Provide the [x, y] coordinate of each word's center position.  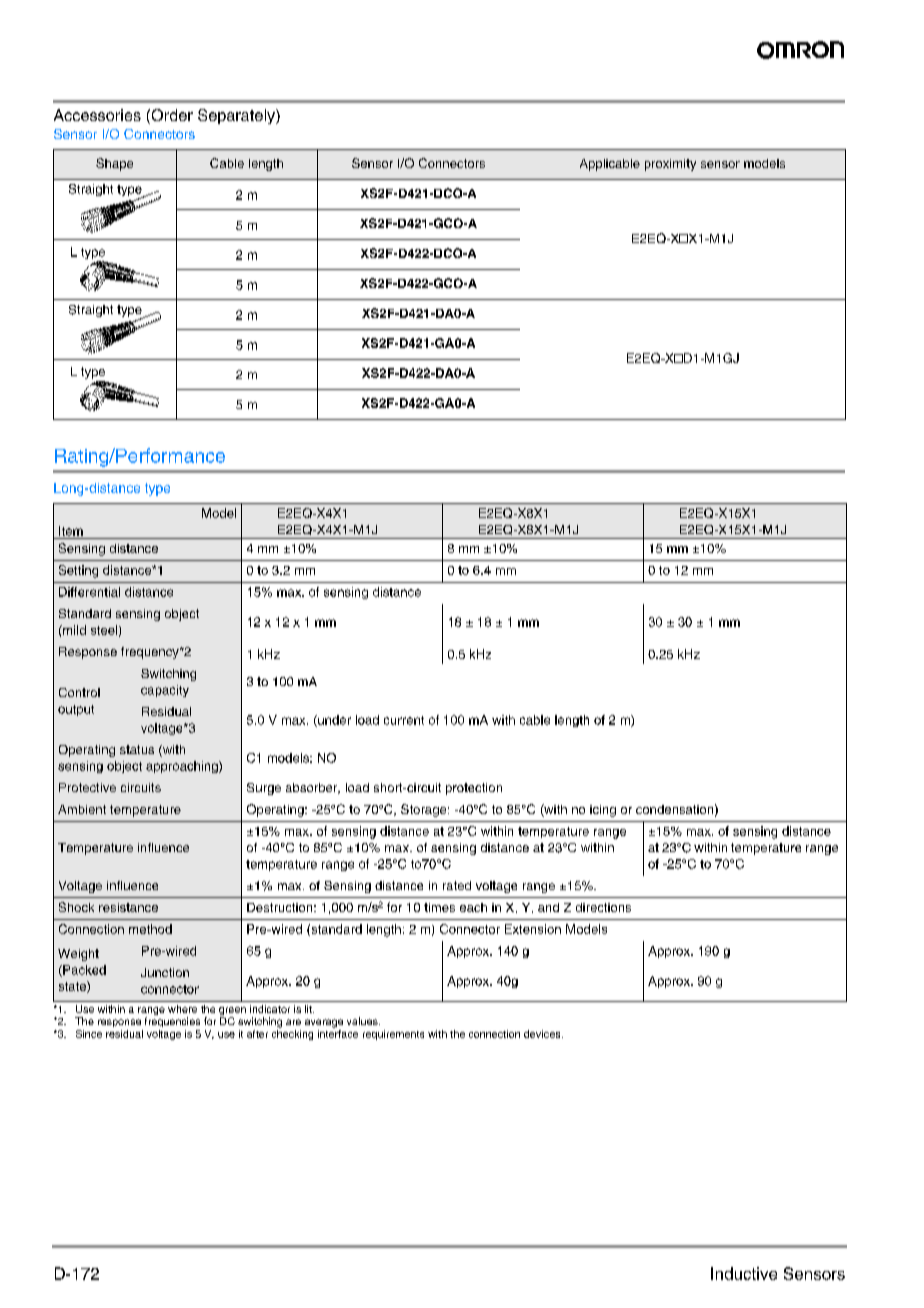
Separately [237, 116]
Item [71, 531]
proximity [670, 165]
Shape [114, 164]
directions [603, 907]
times [439, 907]
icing [603, 811]
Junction [165, 972]
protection [474, 789]
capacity [165, 691]
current [404, 720]
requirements [393, 1035]
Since [89, 1034]
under [333, 721]
